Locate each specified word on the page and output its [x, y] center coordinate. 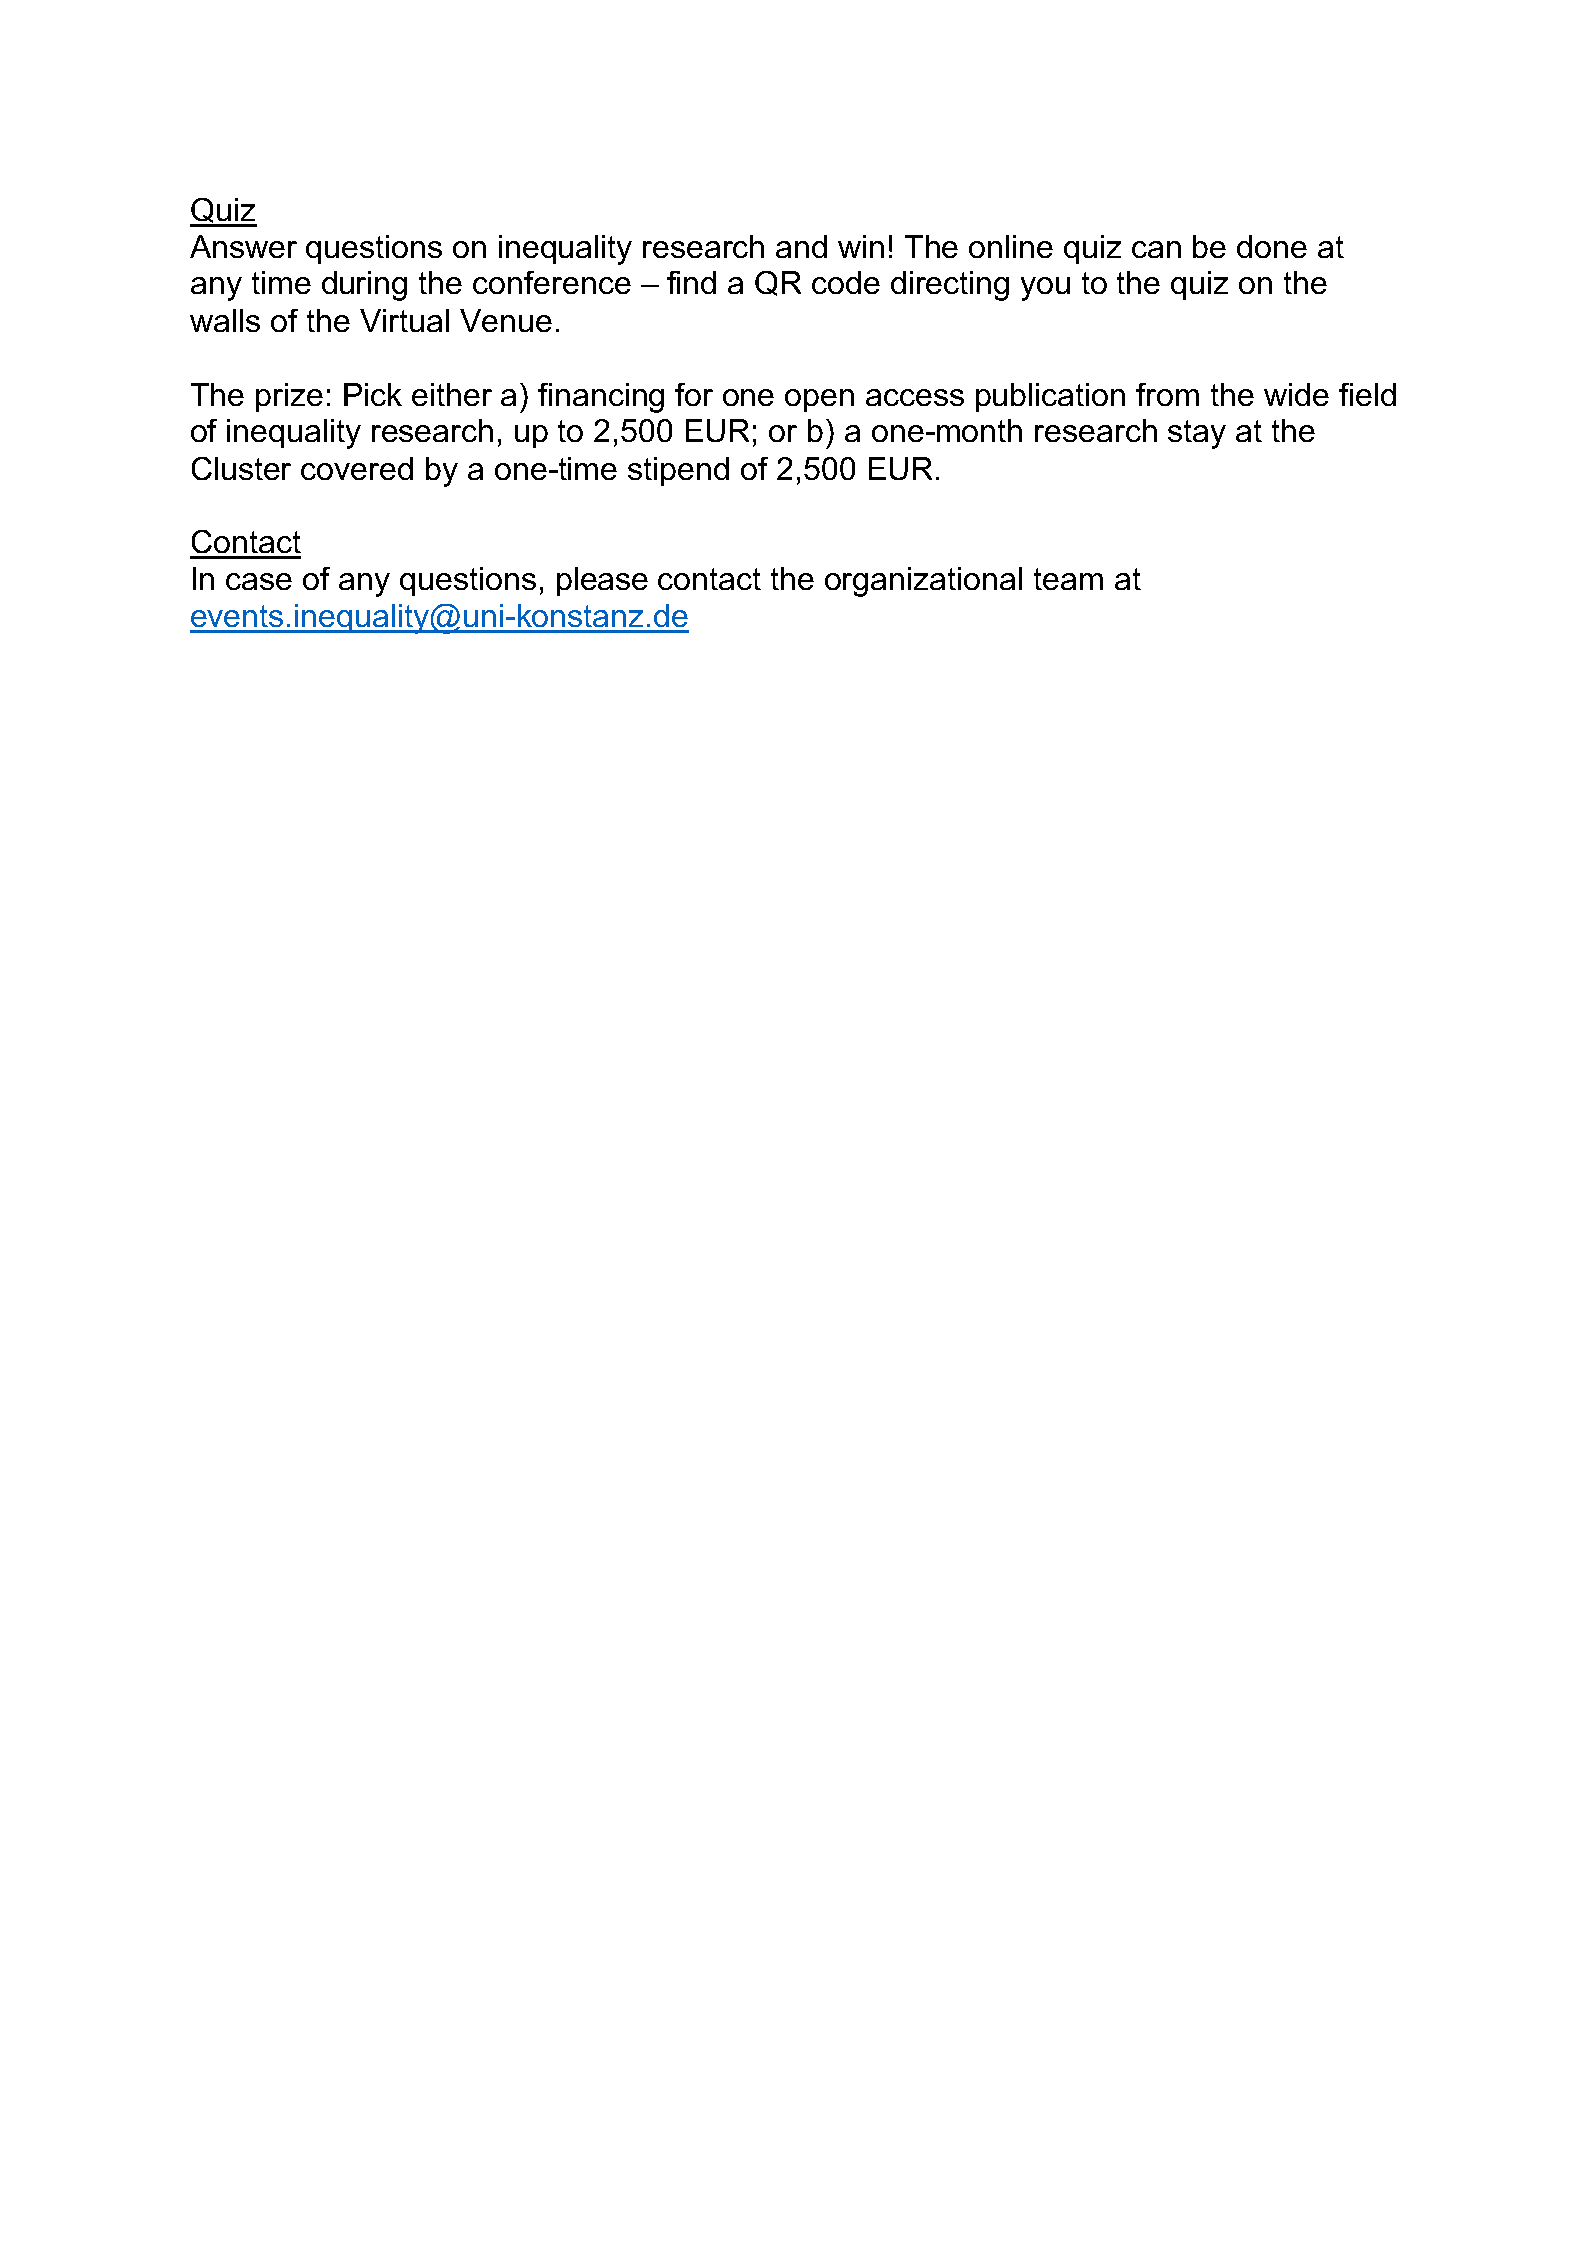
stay [1197, 434]
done [1272, 246]
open [819, 400]
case [259, 581]
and [801, 246]
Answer [243, 246]
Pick [373, 394]
